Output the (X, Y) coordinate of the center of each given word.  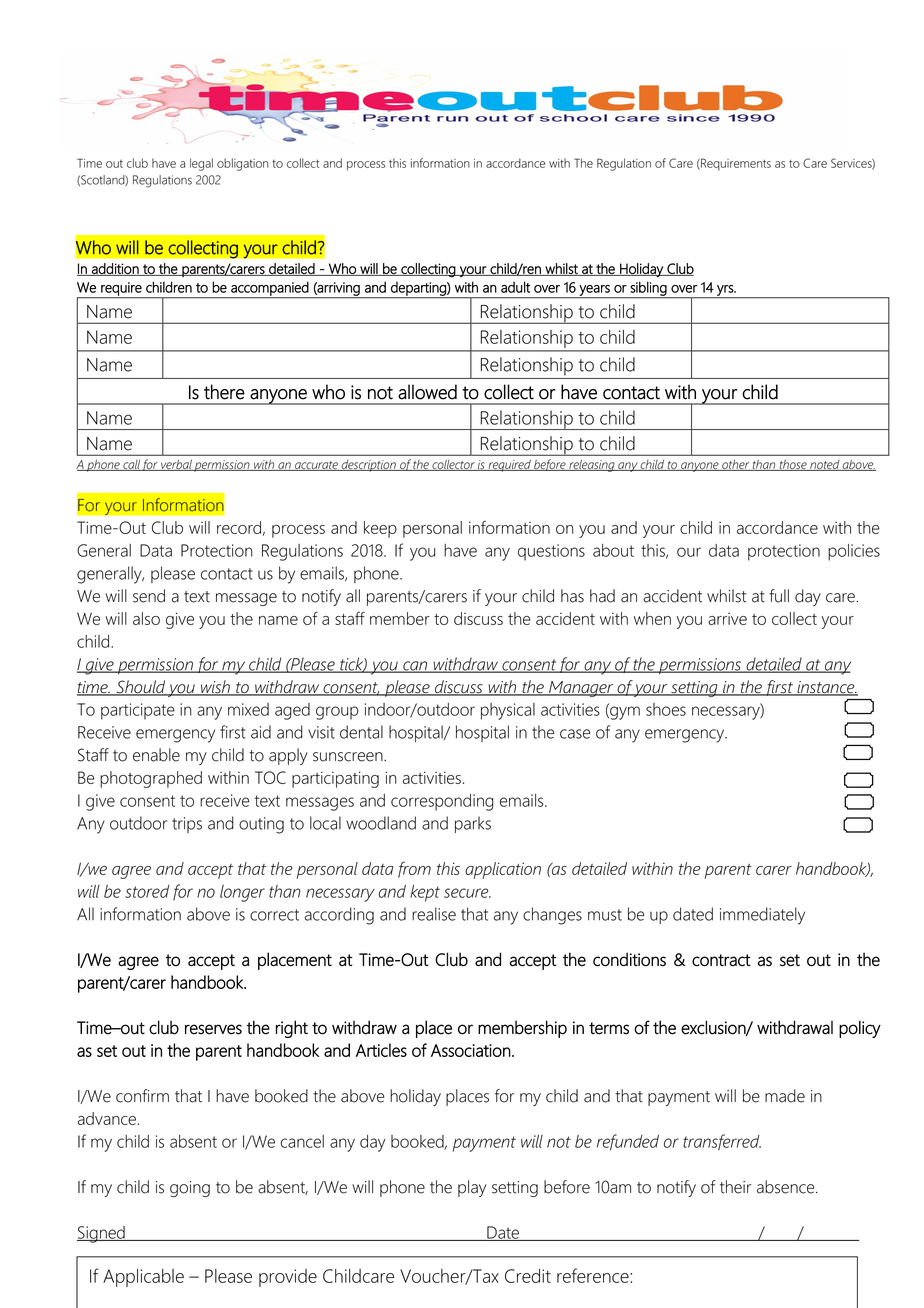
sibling (649, 289)
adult (515, 287)
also (146, 618)
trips (187, 825)
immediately (762, 916)
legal (201, 164)
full (779, 596)
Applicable (143, 1278)
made (785, 1096)
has (572, 596)
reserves (213, 1029)
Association (471, 1050)
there (224, 392)
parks (473, 824)
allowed (427, 392)
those (793, 465)
